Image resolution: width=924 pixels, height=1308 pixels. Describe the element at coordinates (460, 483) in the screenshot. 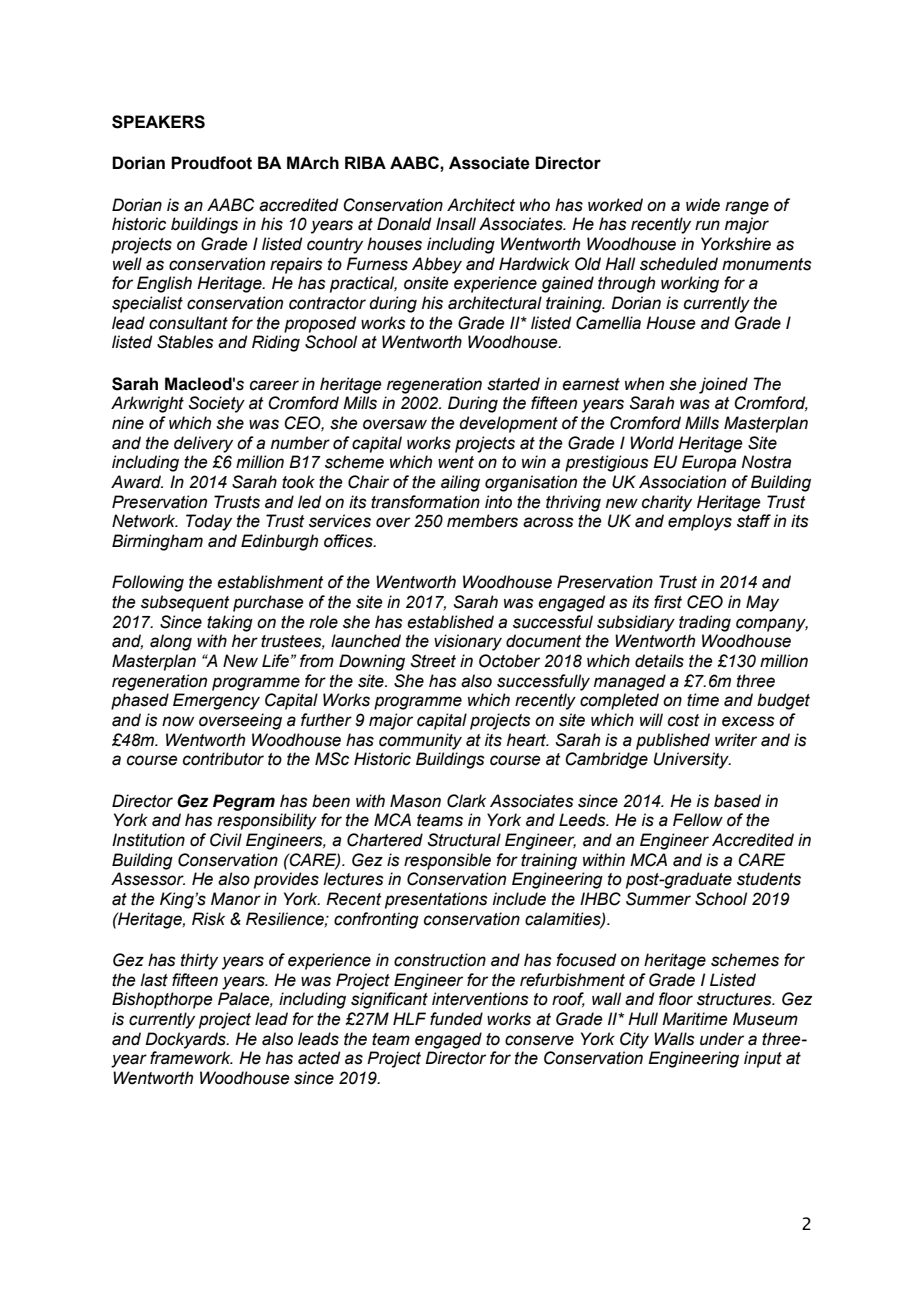

I see `ailing` at that location.
